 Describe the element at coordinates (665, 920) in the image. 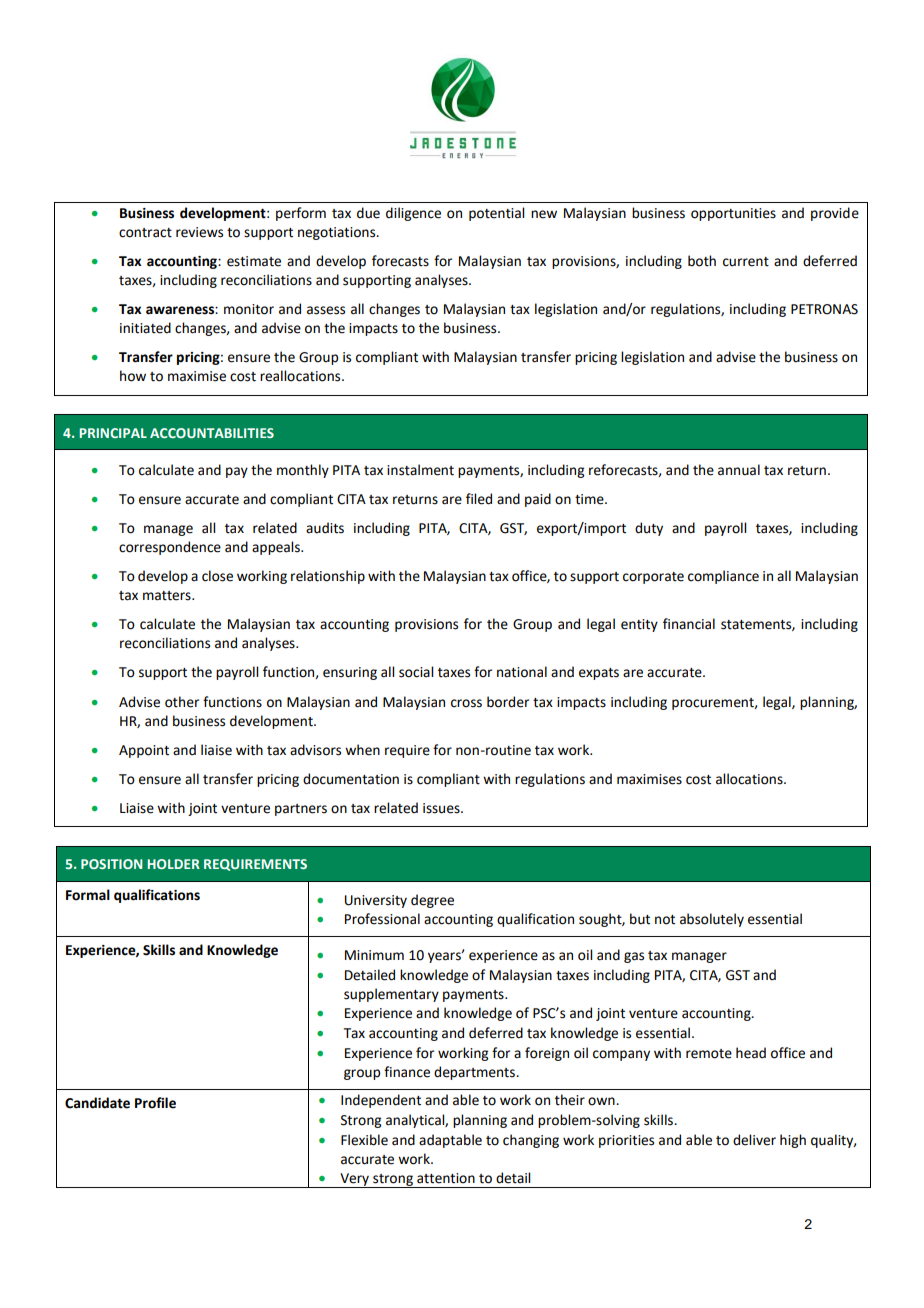

I see `not` at that location.
